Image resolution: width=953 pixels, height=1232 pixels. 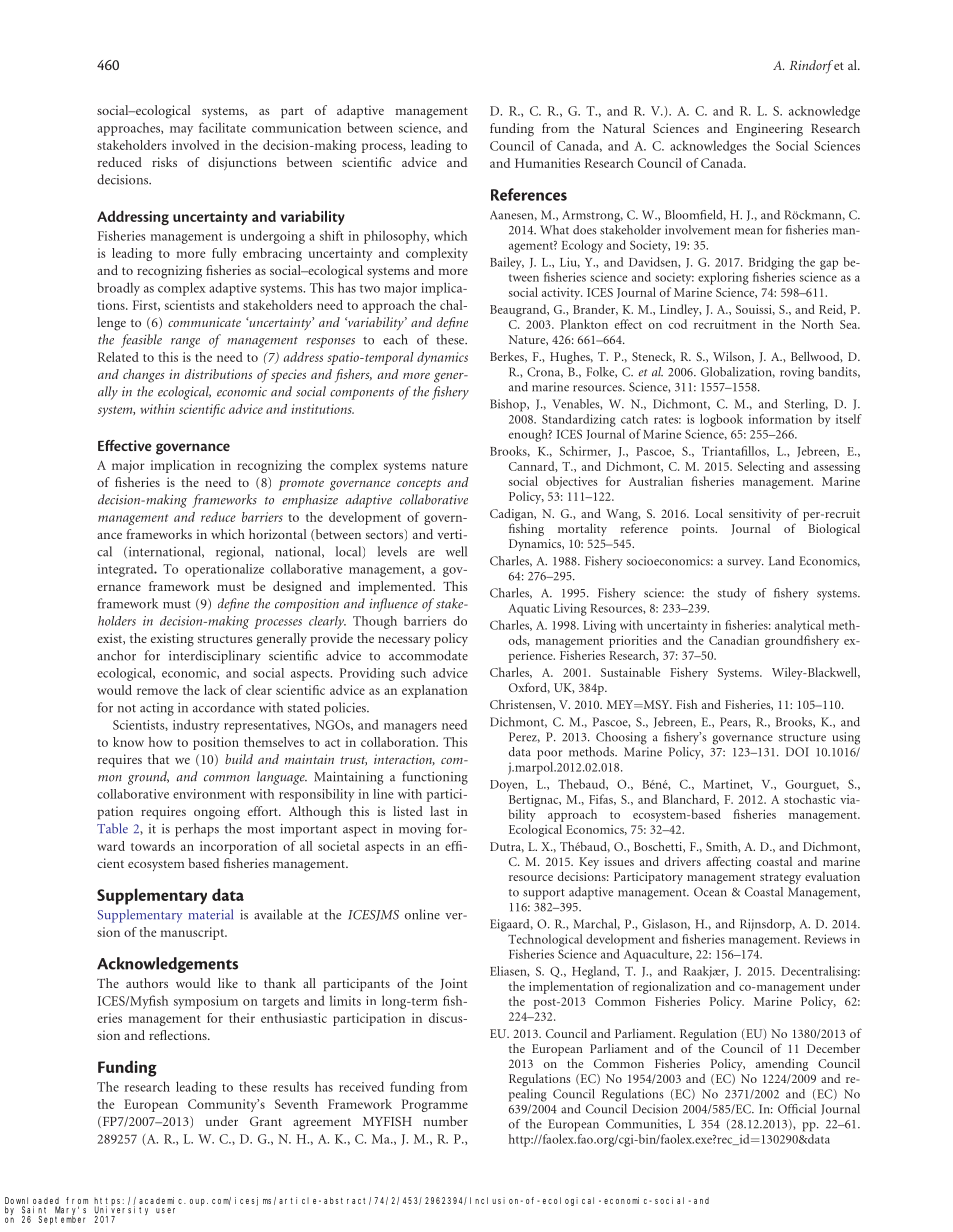 What do you see at coordinates (780, 419) in the image?
I see `information` at bounding box center [780, 419].
